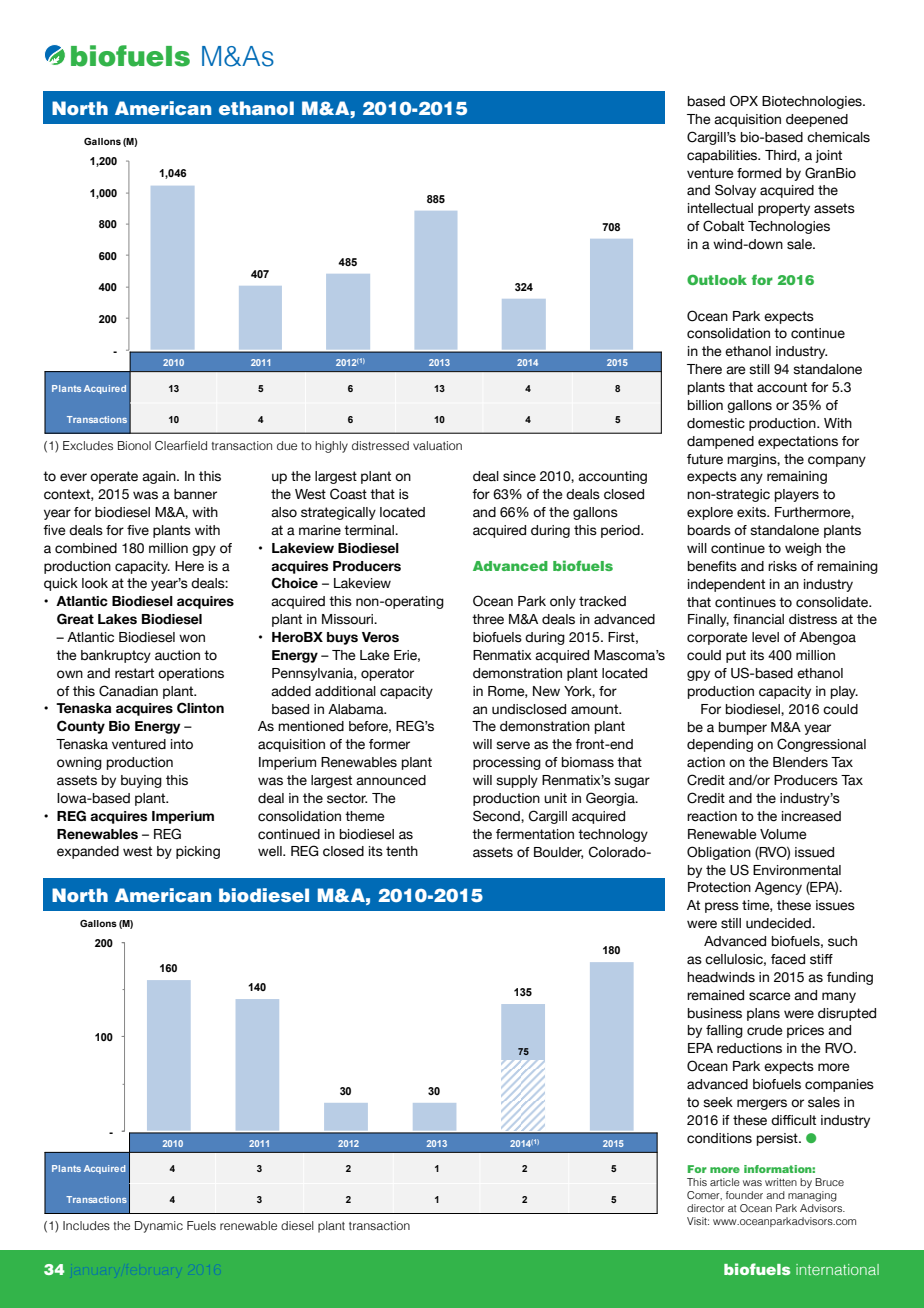 The image size is (924, 1308). What do you see at coordinates (715, 1013) in the screenshot?
I see `business` at bounding box center [715, 1013].
